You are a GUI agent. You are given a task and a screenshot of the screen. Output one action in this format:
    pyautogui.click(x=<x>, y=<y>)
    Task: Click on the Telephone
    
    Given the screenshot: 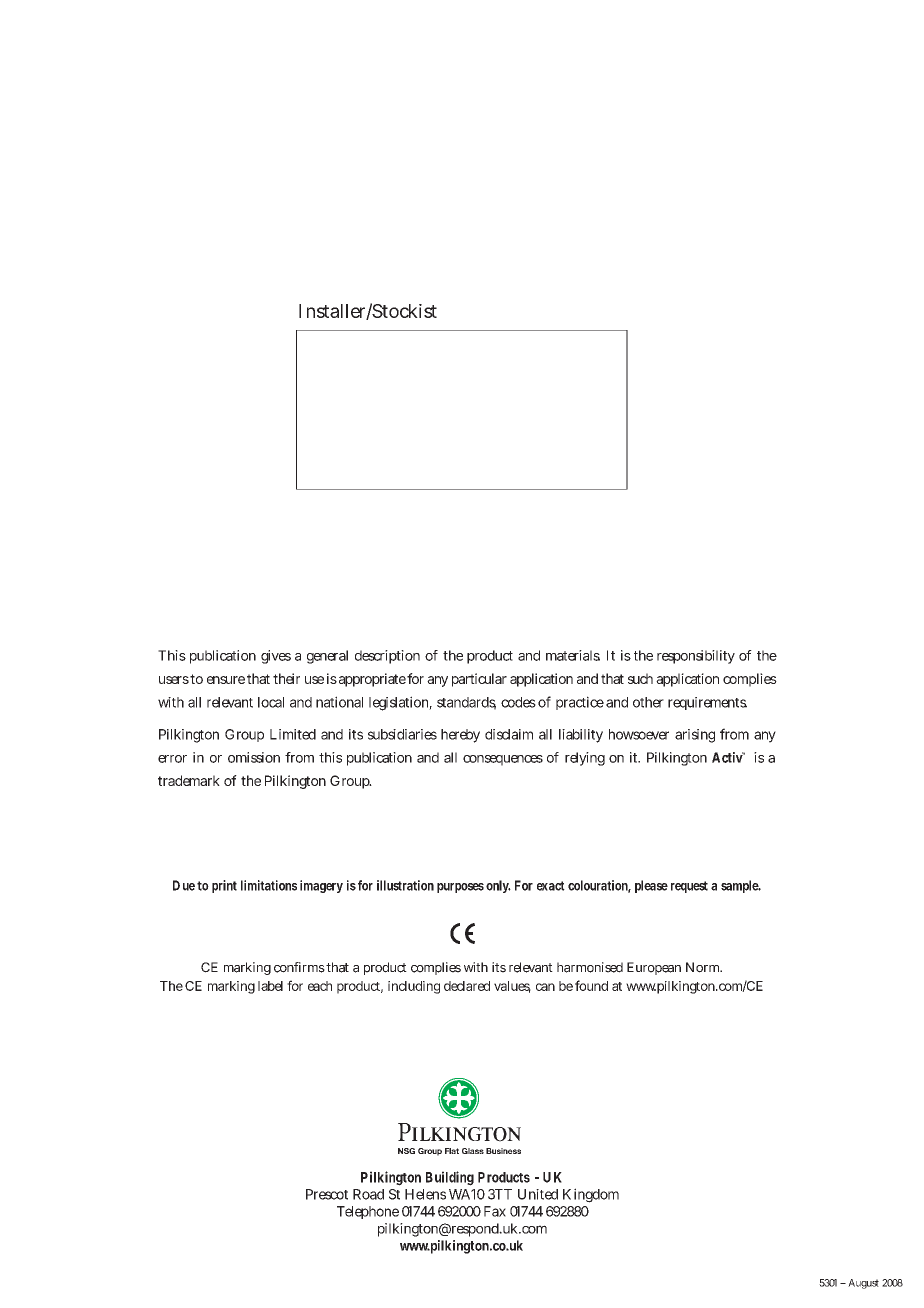 What is the action you would take?
    pyautogui.click(x=368, y=1212)
